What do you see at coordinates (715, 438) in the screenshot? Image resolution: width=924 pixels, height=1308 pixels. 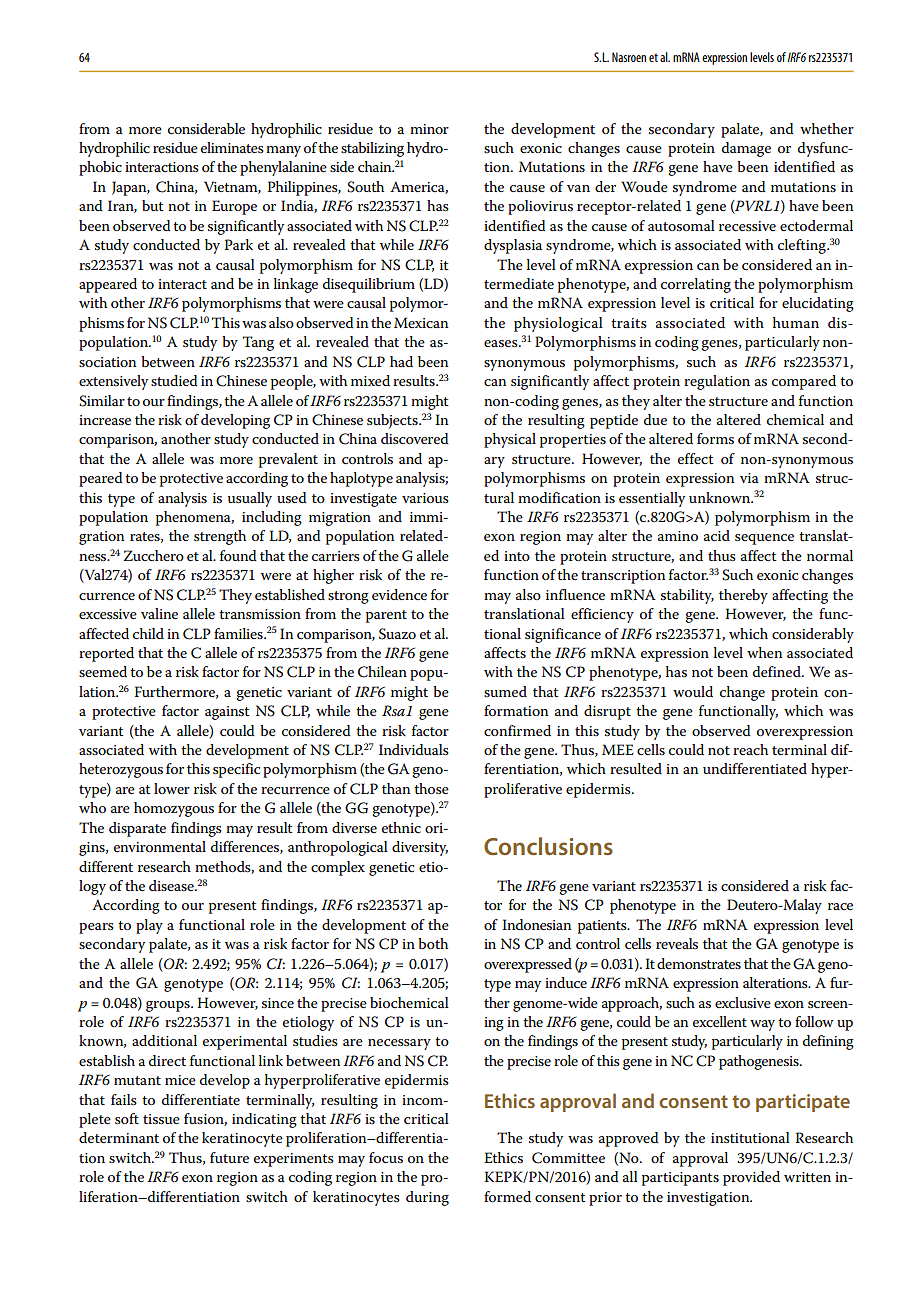 I see `forms` at bounding box center [715, 438].
